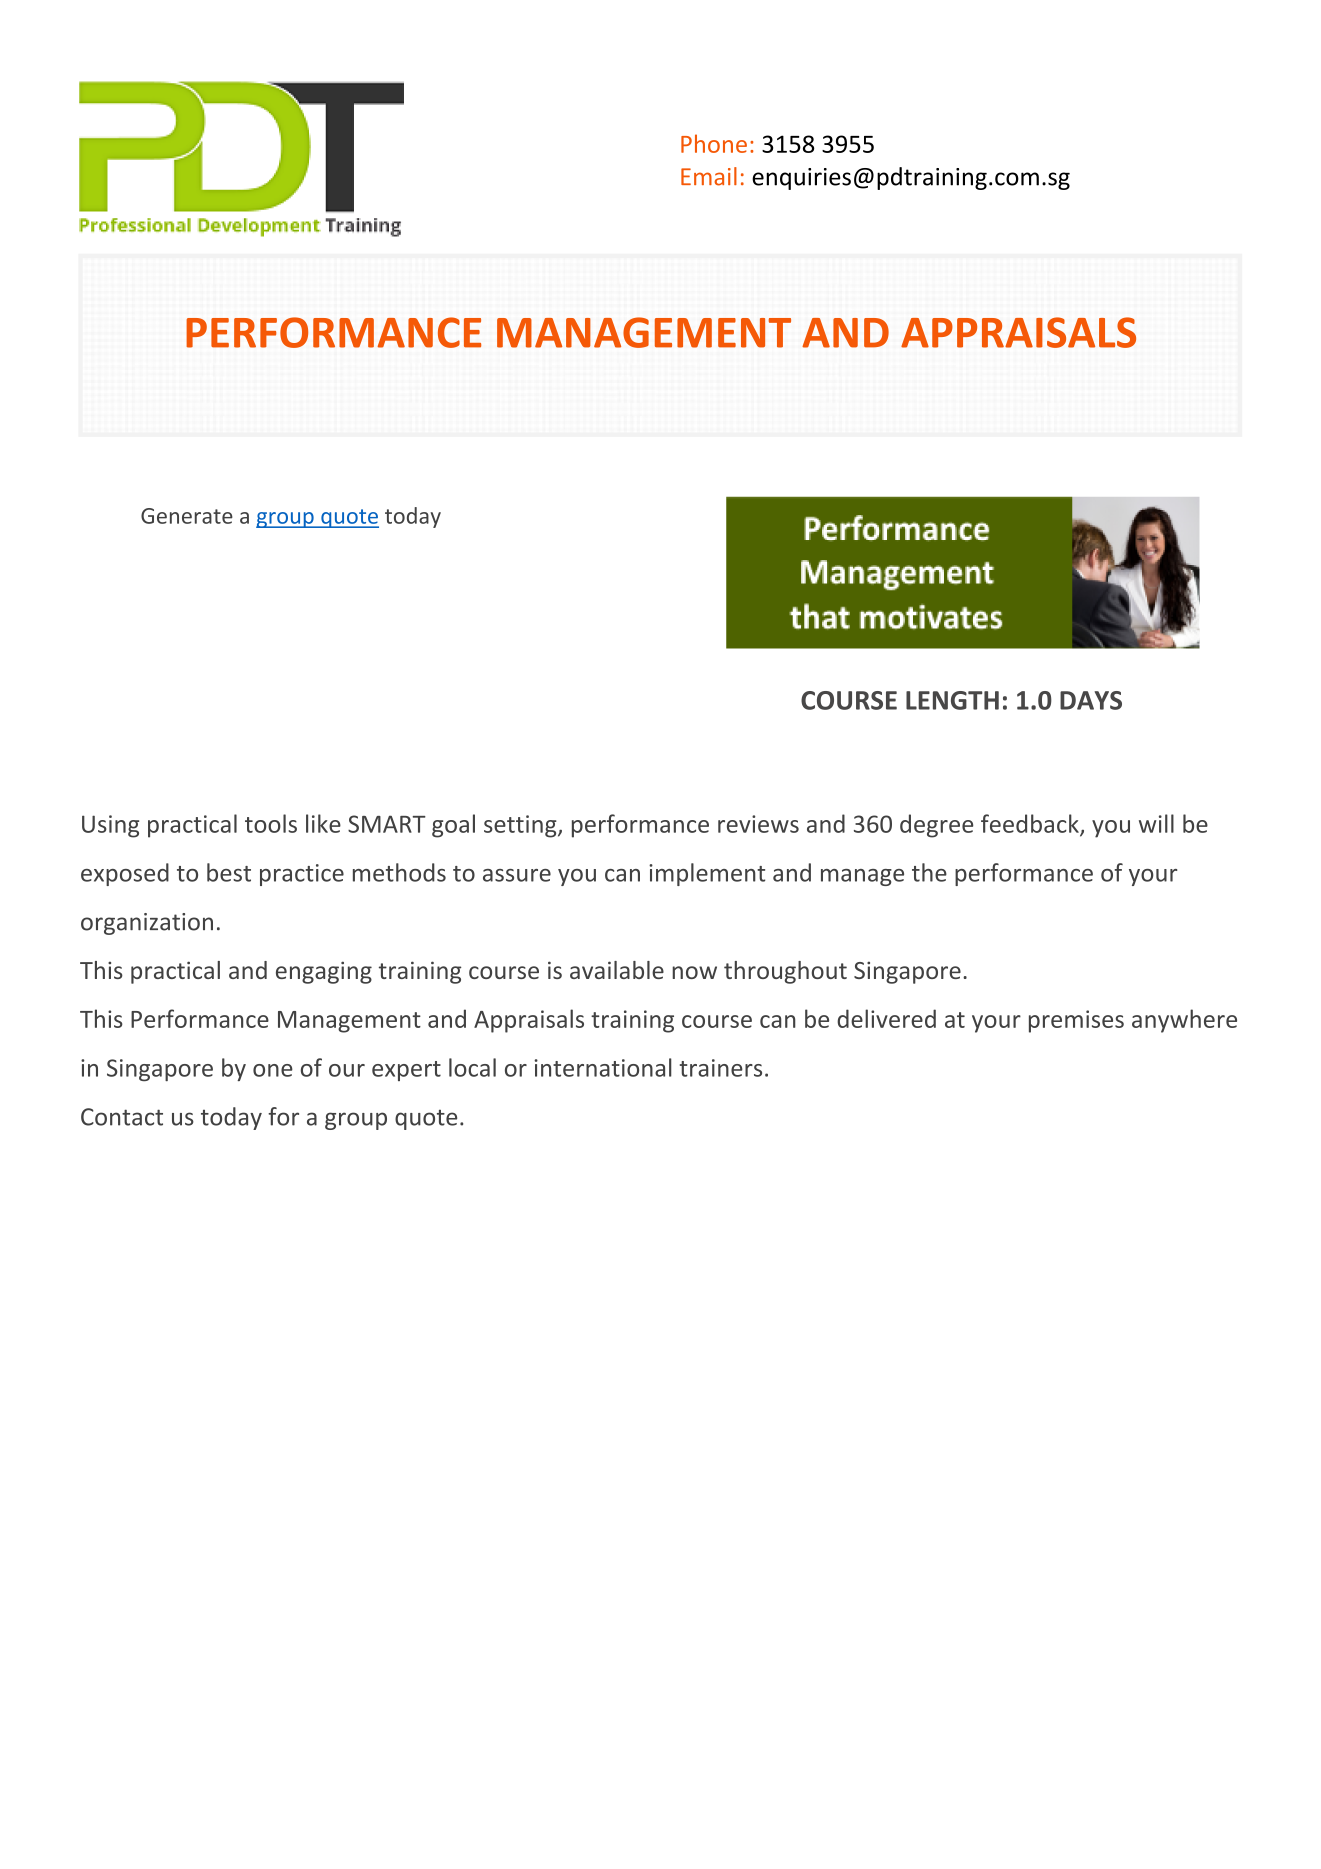  Describe the element at coordinates (714, 143) in the screenshot. I see `Phone` at that location.
